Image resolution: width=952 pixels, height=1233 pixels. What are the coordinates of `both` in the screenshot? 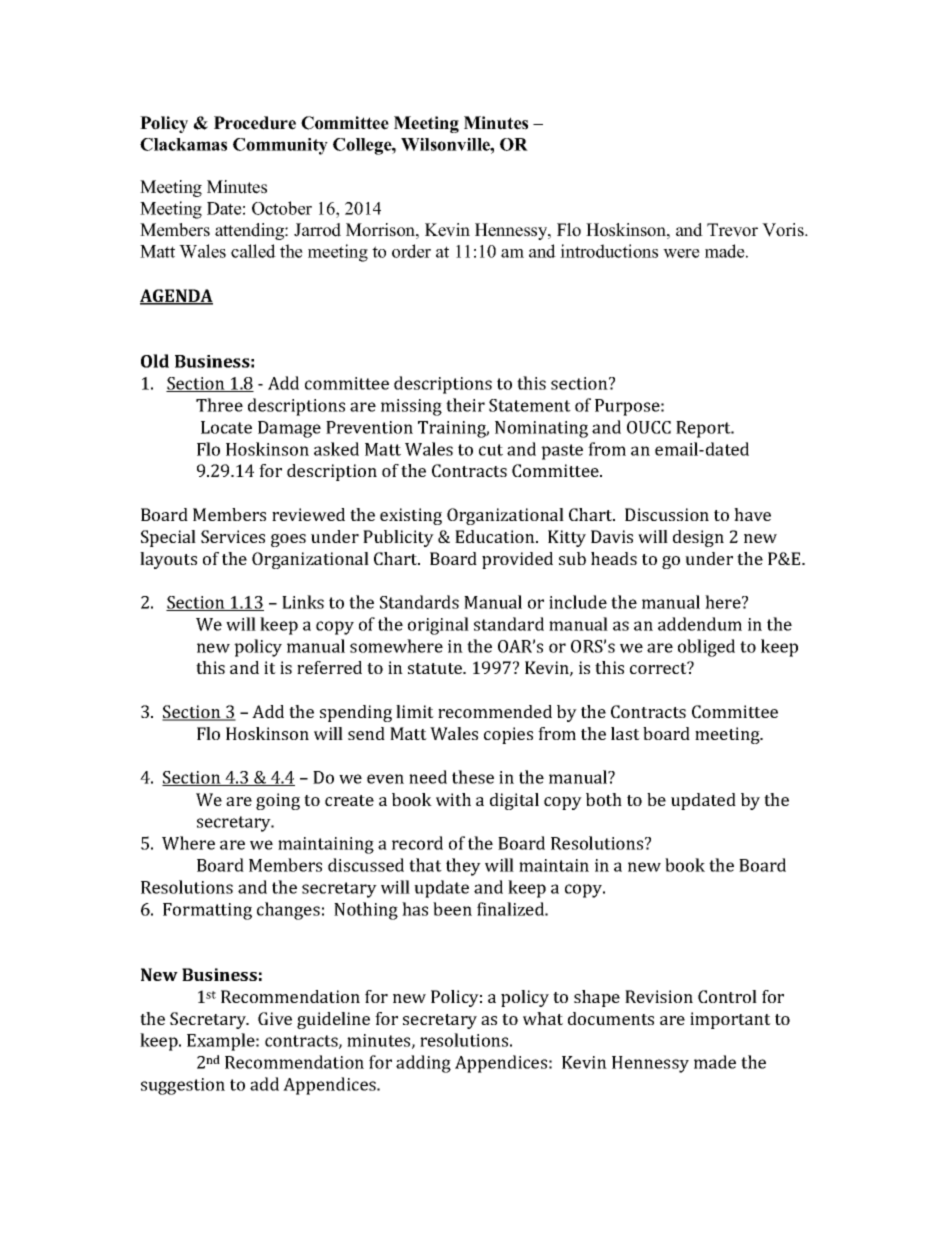 It's located at (604, 799).
